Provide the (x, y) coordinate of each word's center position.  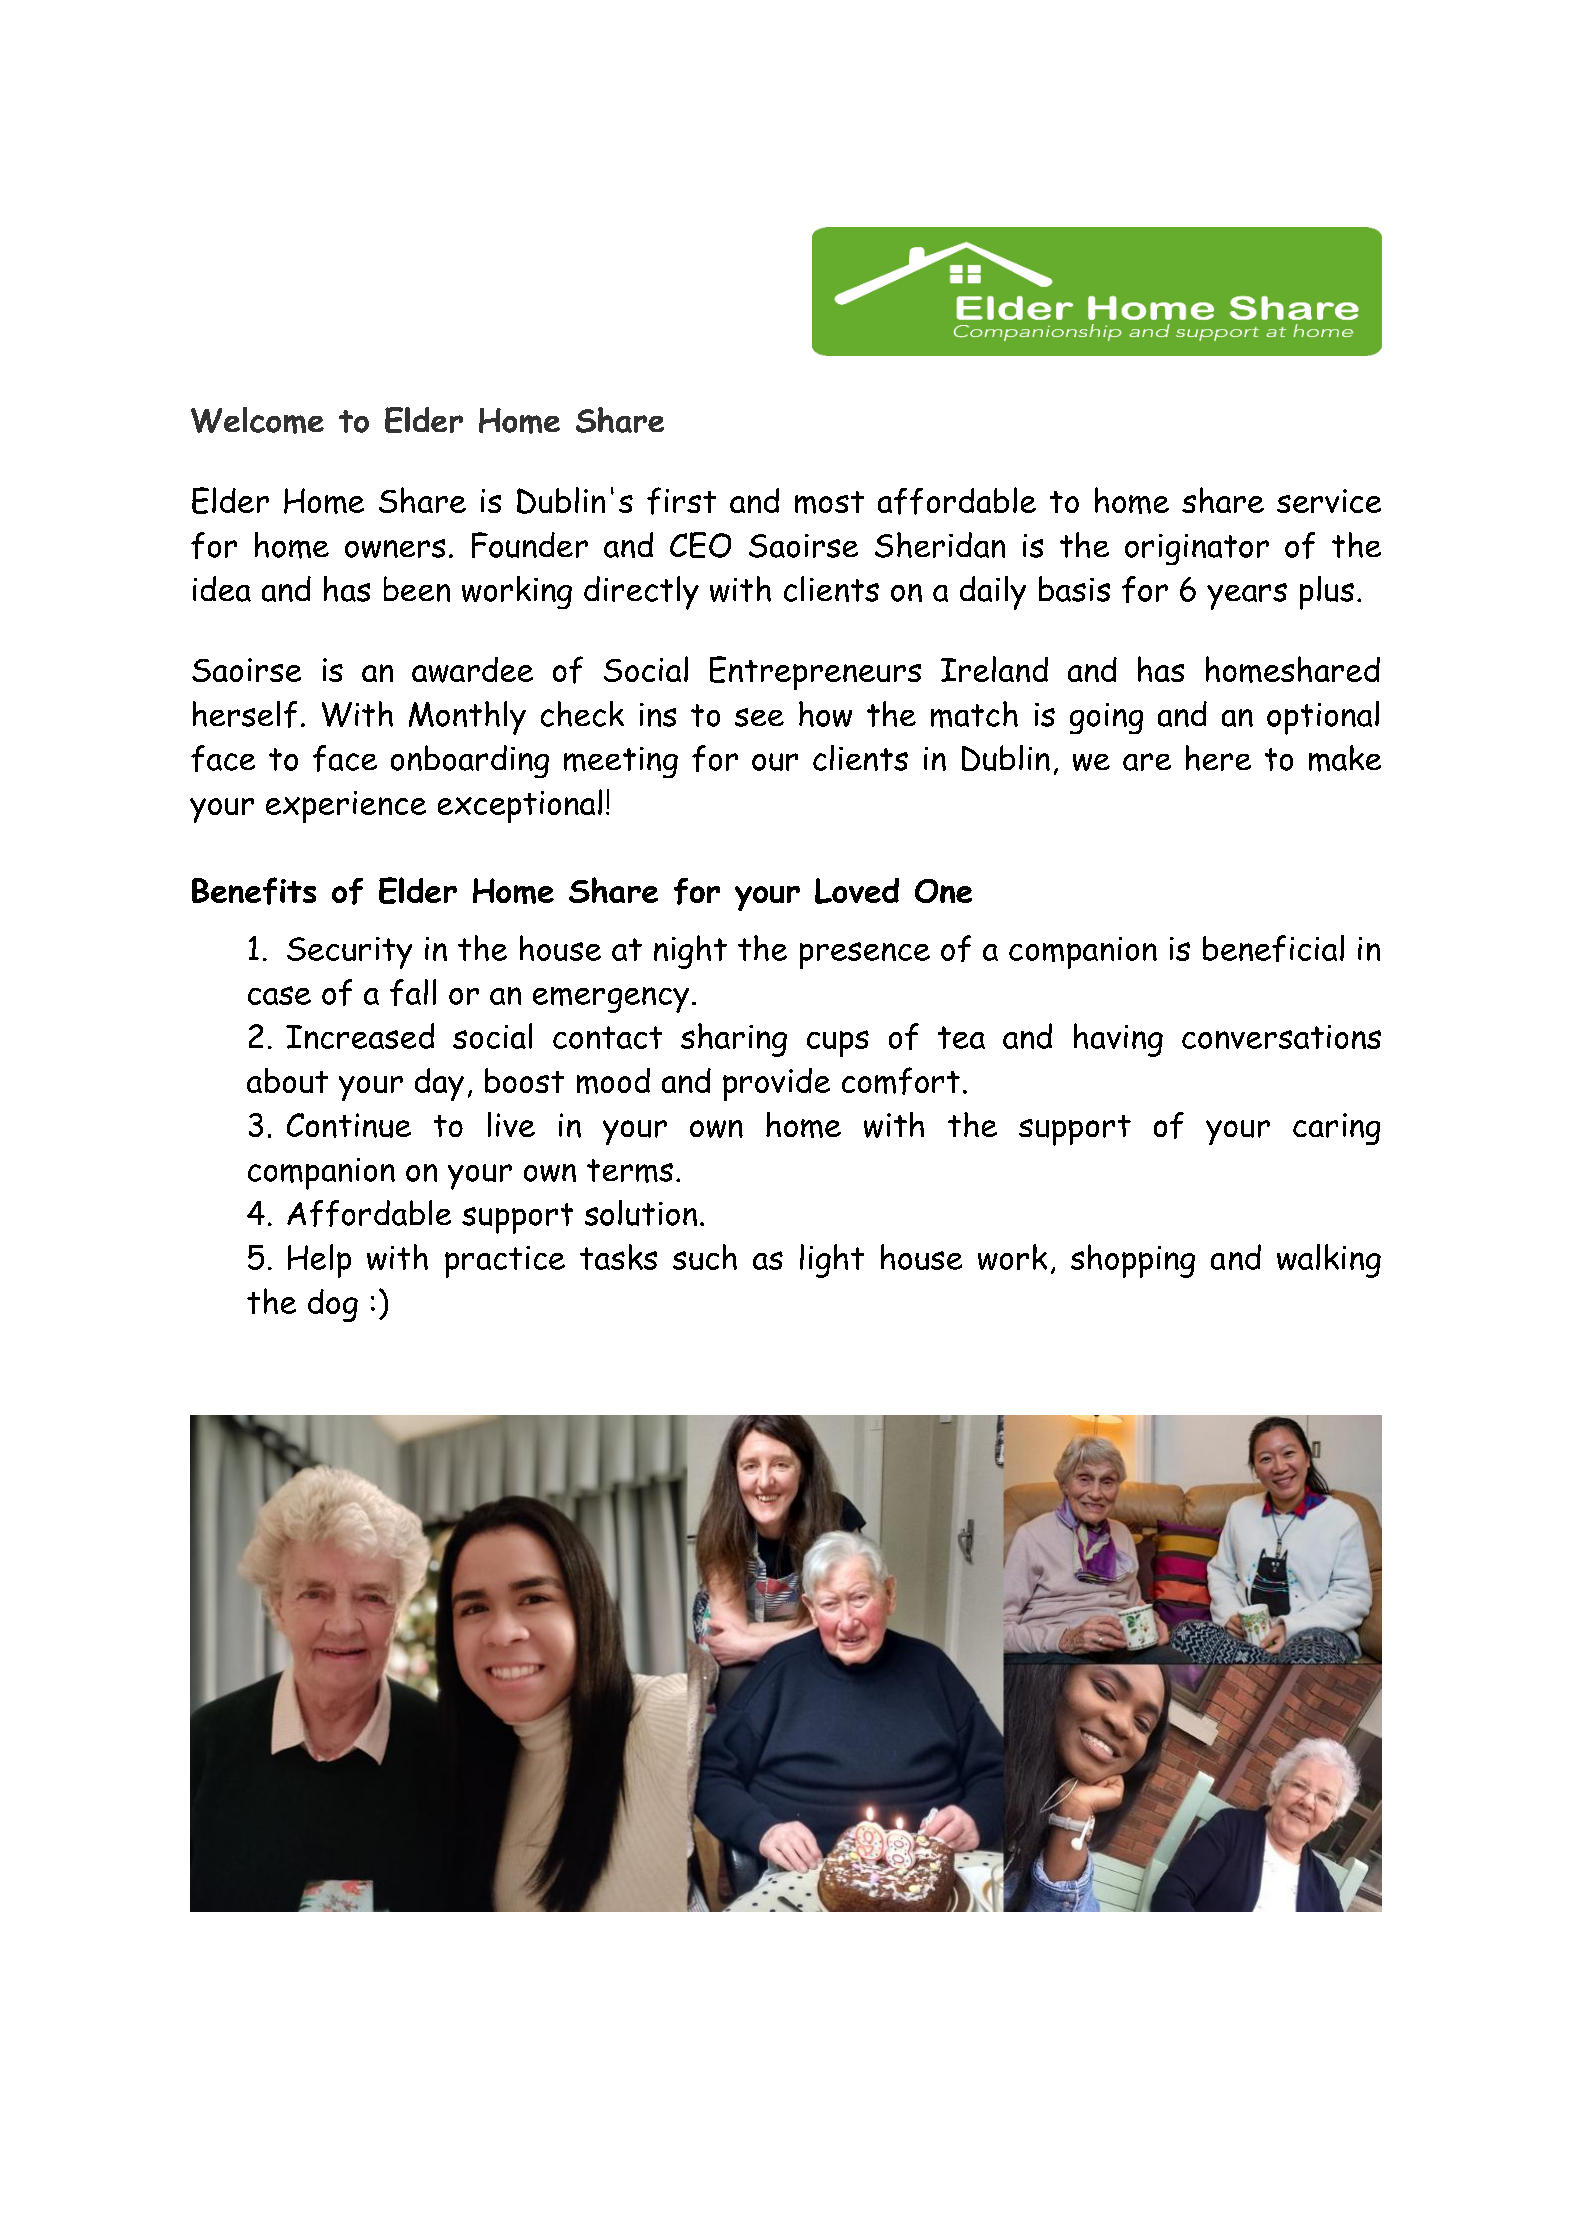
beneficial (1273, 948)
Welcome (257, 420)
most (829, 502)
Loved (857, 891)
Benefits (254, 891)
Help (319, 1261)
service (1329, 501)
